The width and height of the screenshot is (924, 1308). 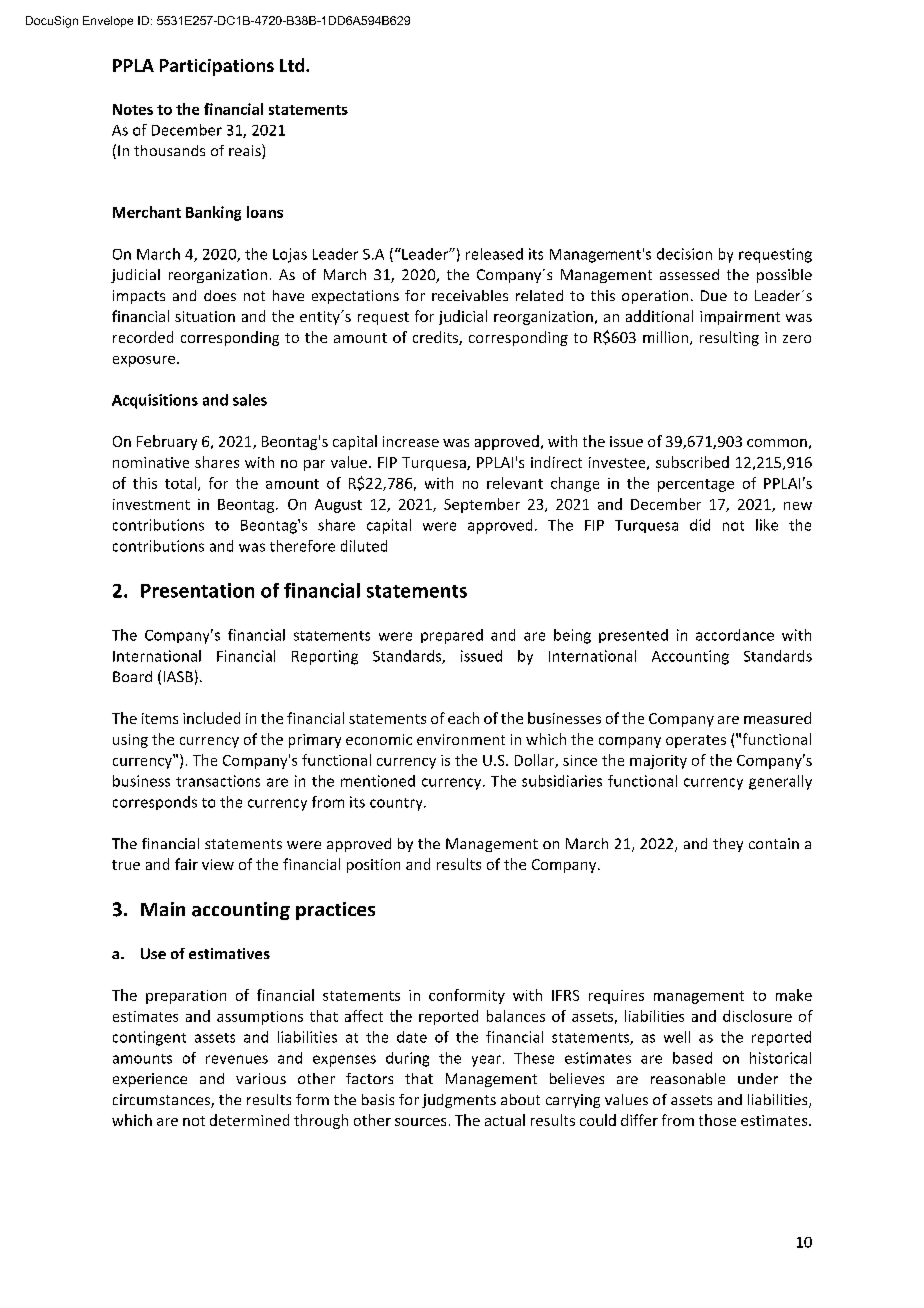 What do you see at coordinates (470, 295) in the screenshot?
I see `receivables` at bounding box center [470, 295].
